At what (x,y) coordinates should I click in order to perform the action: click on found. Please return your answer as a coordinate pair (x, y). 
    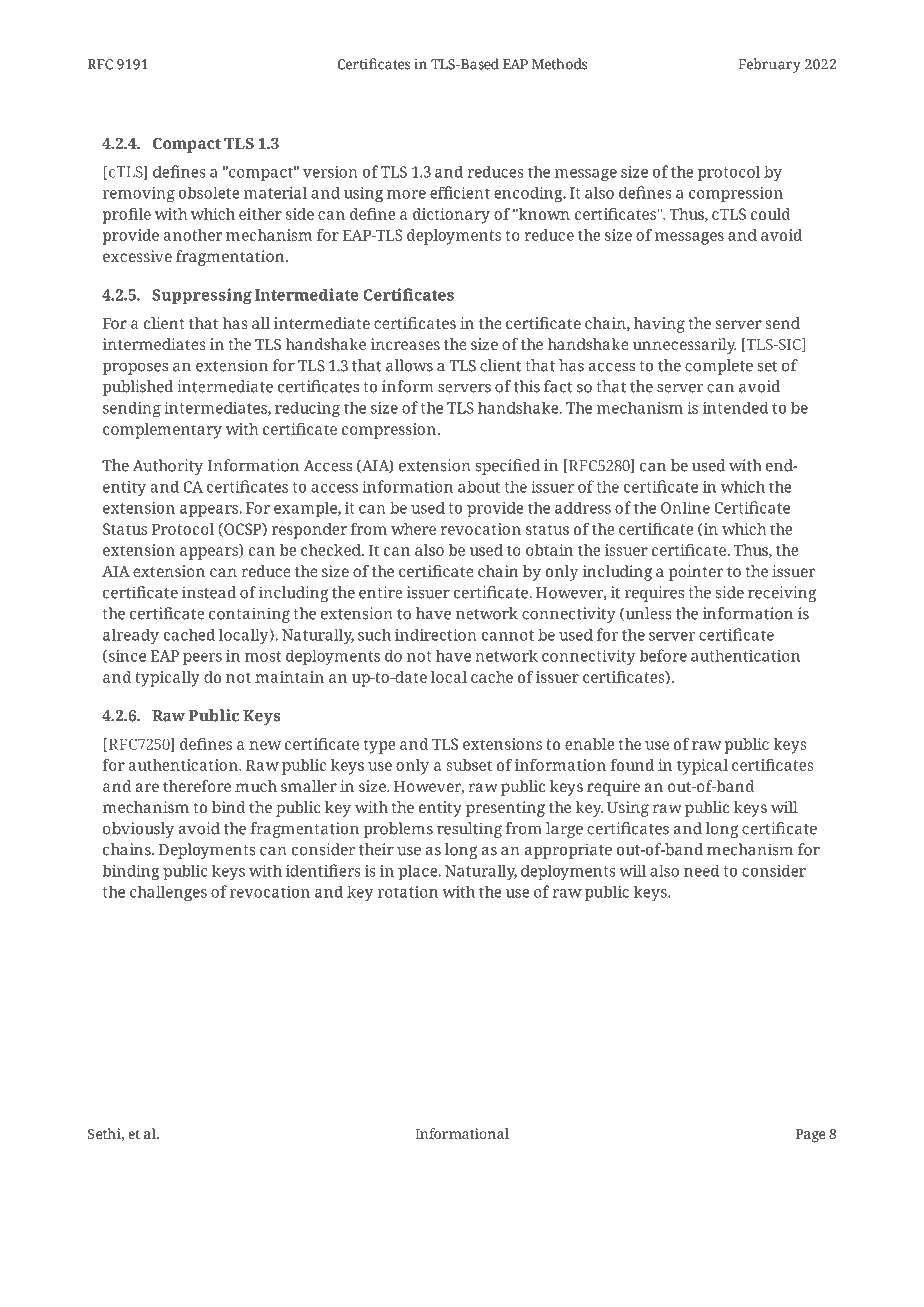
    Looking at the image, I should click on (632, 765).
